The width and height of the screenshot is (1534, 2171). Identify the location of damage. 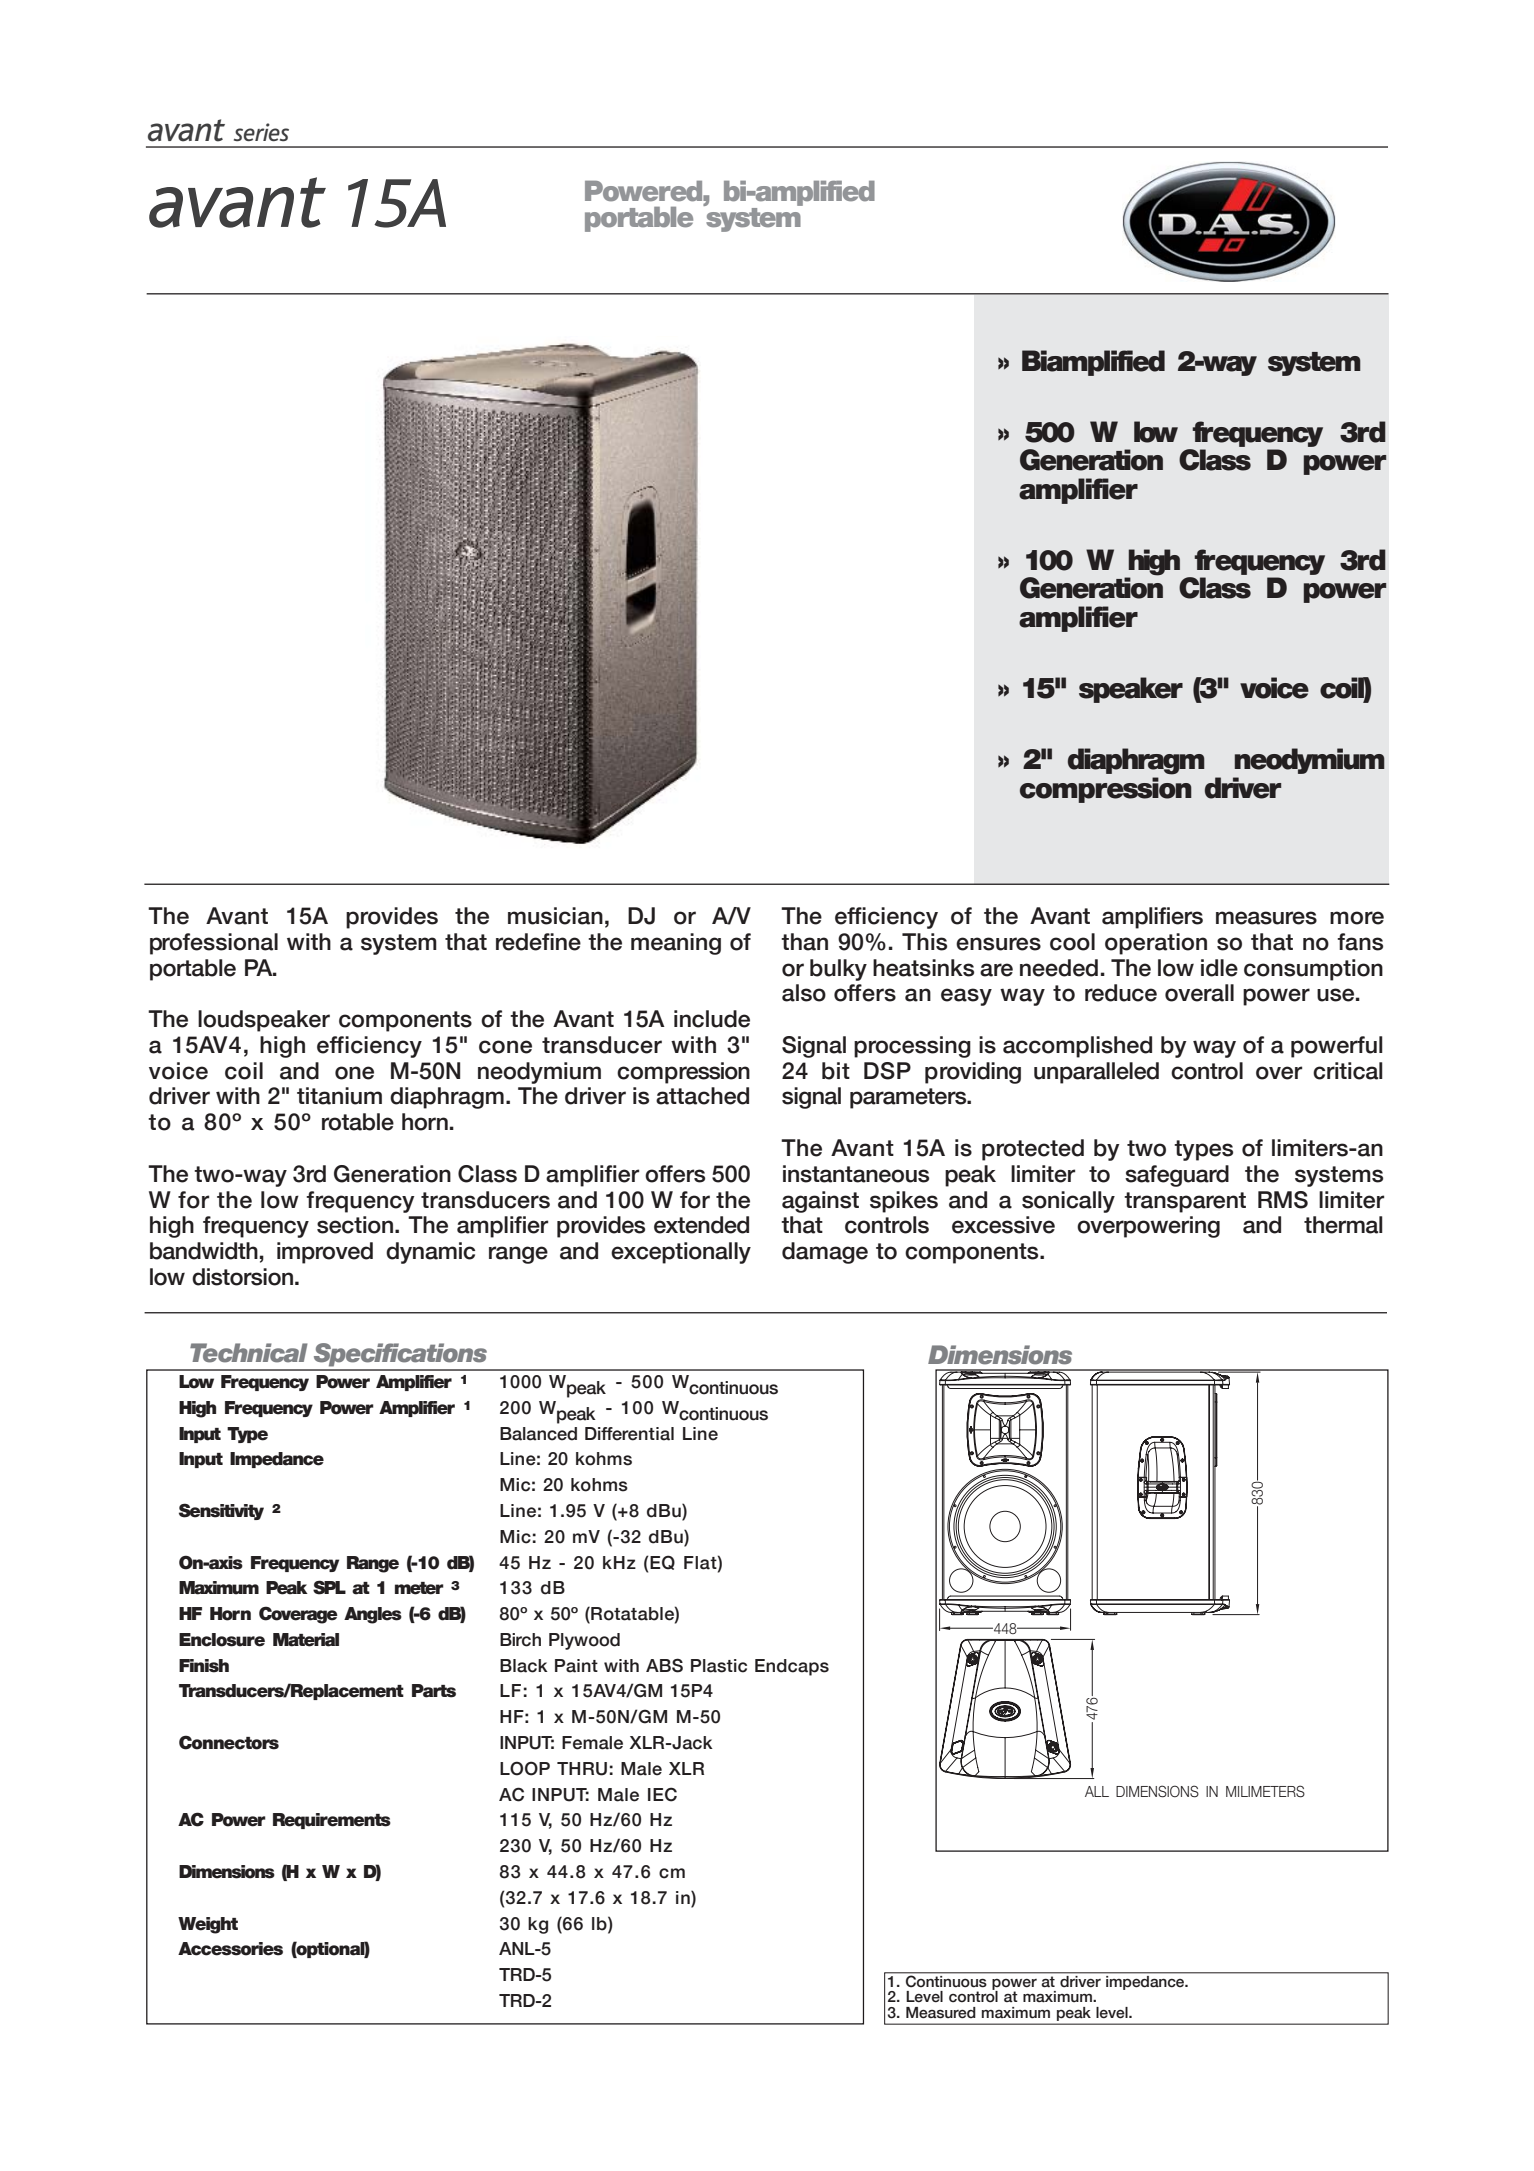
(825, 1253).
